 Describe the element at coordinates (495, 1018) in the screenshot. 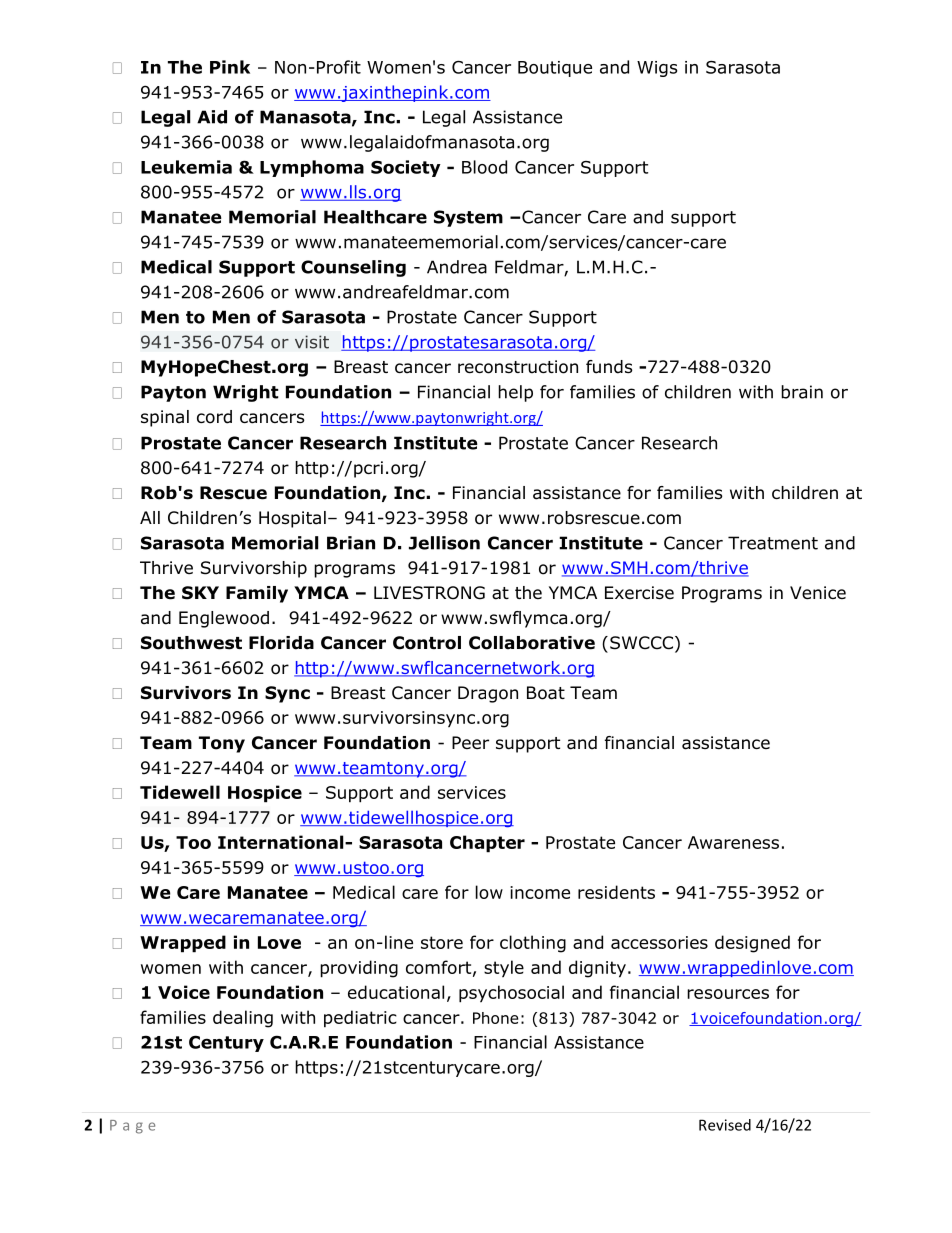

I see `Phone` at that location.
